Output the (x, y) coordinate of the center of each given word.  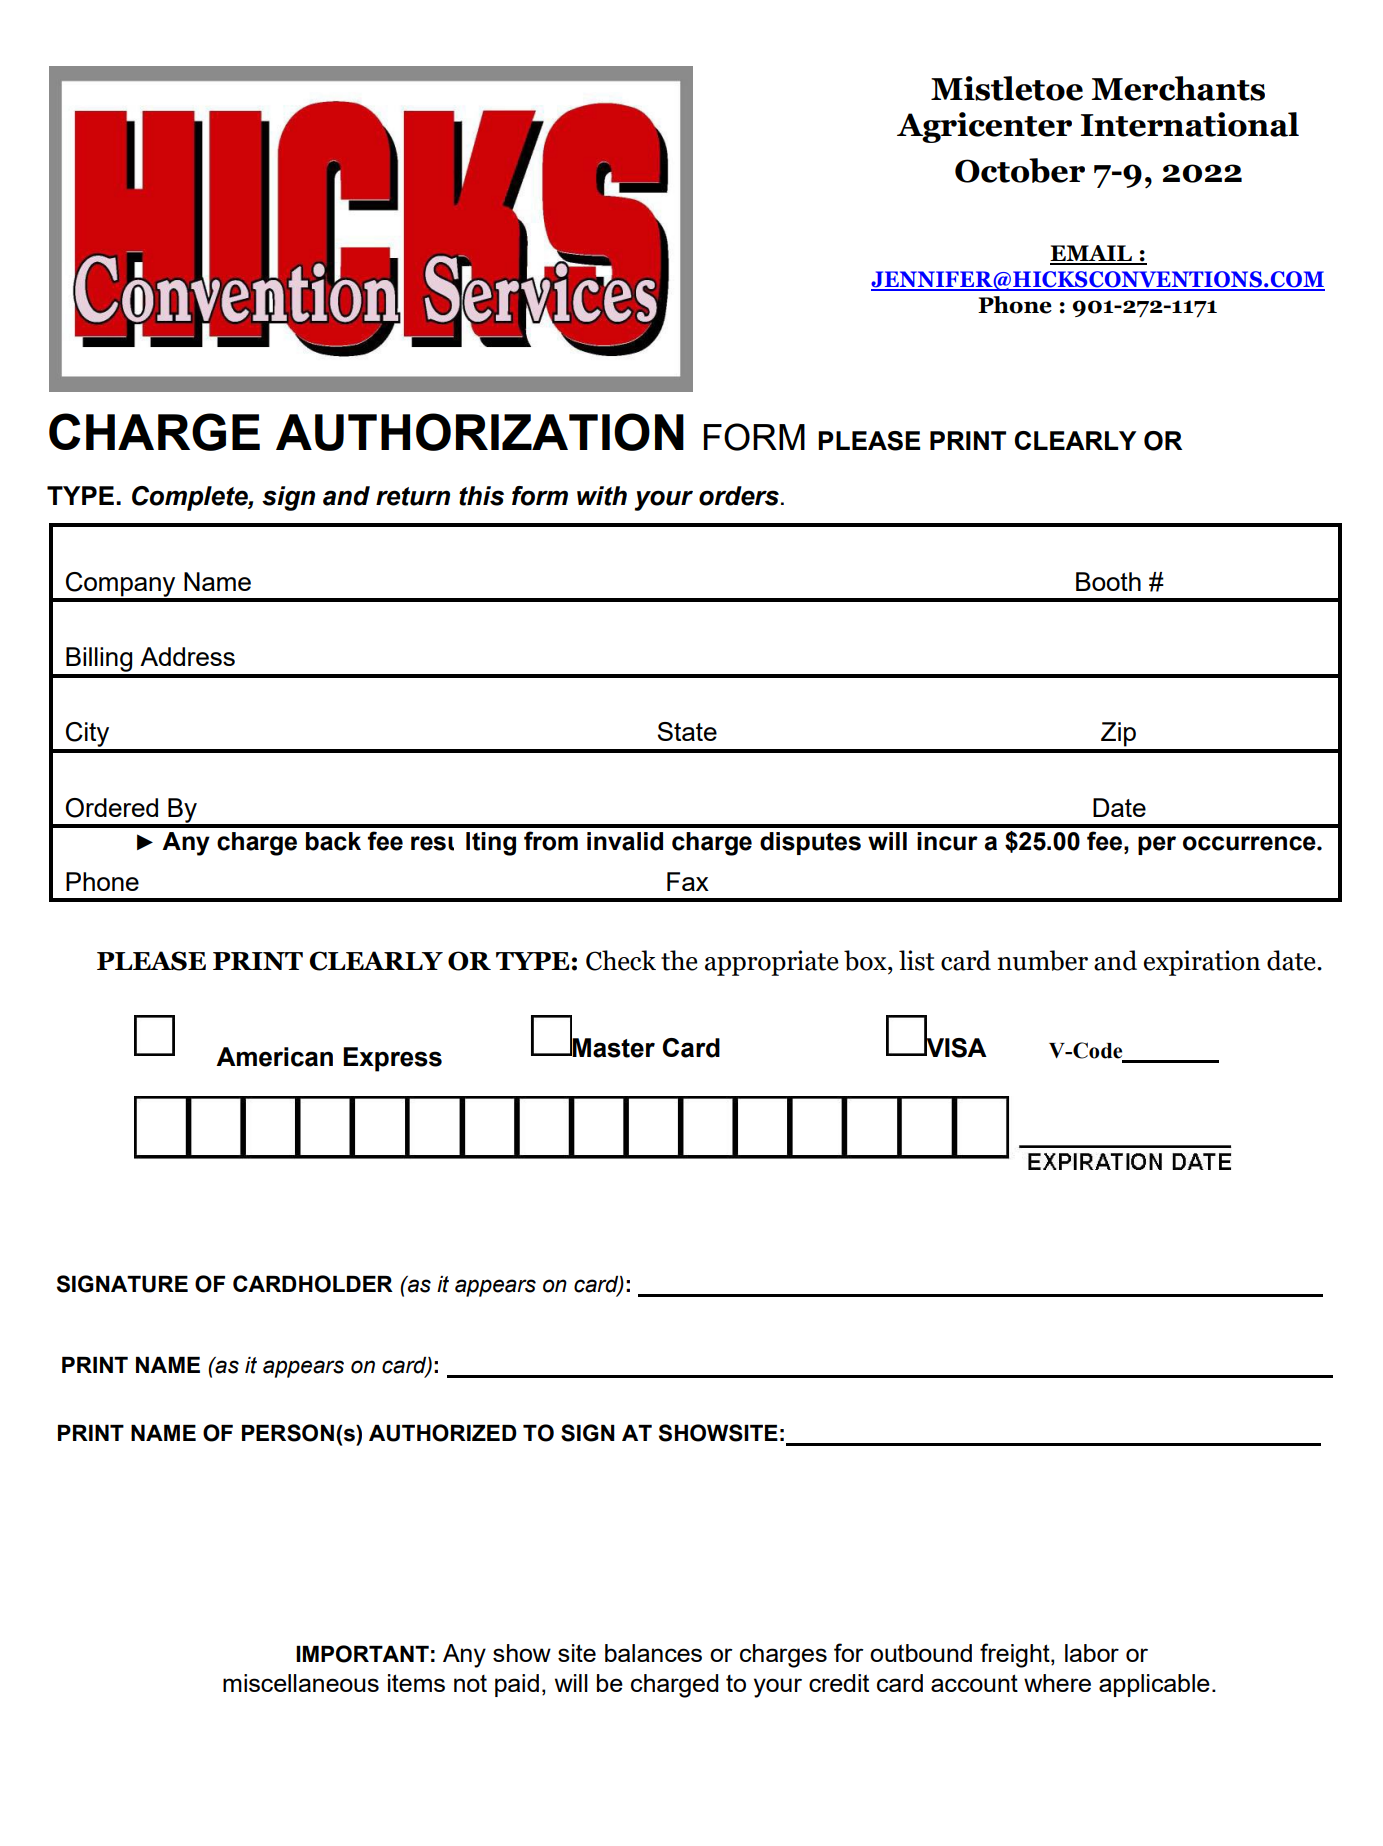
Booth (1108, 581)
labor (1092, 1653)
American (274, 1057)
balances (653, 1653)
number (1042, 960)
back (333, 841)
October (1020, 170)
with (602, 496)
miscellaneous (301, 1683)
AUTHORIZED (443, 1433)
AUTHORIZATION (480, 432)
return (413, 496)
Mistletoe (1007, 88)
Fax (688, 881)
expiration (1202, 963)
